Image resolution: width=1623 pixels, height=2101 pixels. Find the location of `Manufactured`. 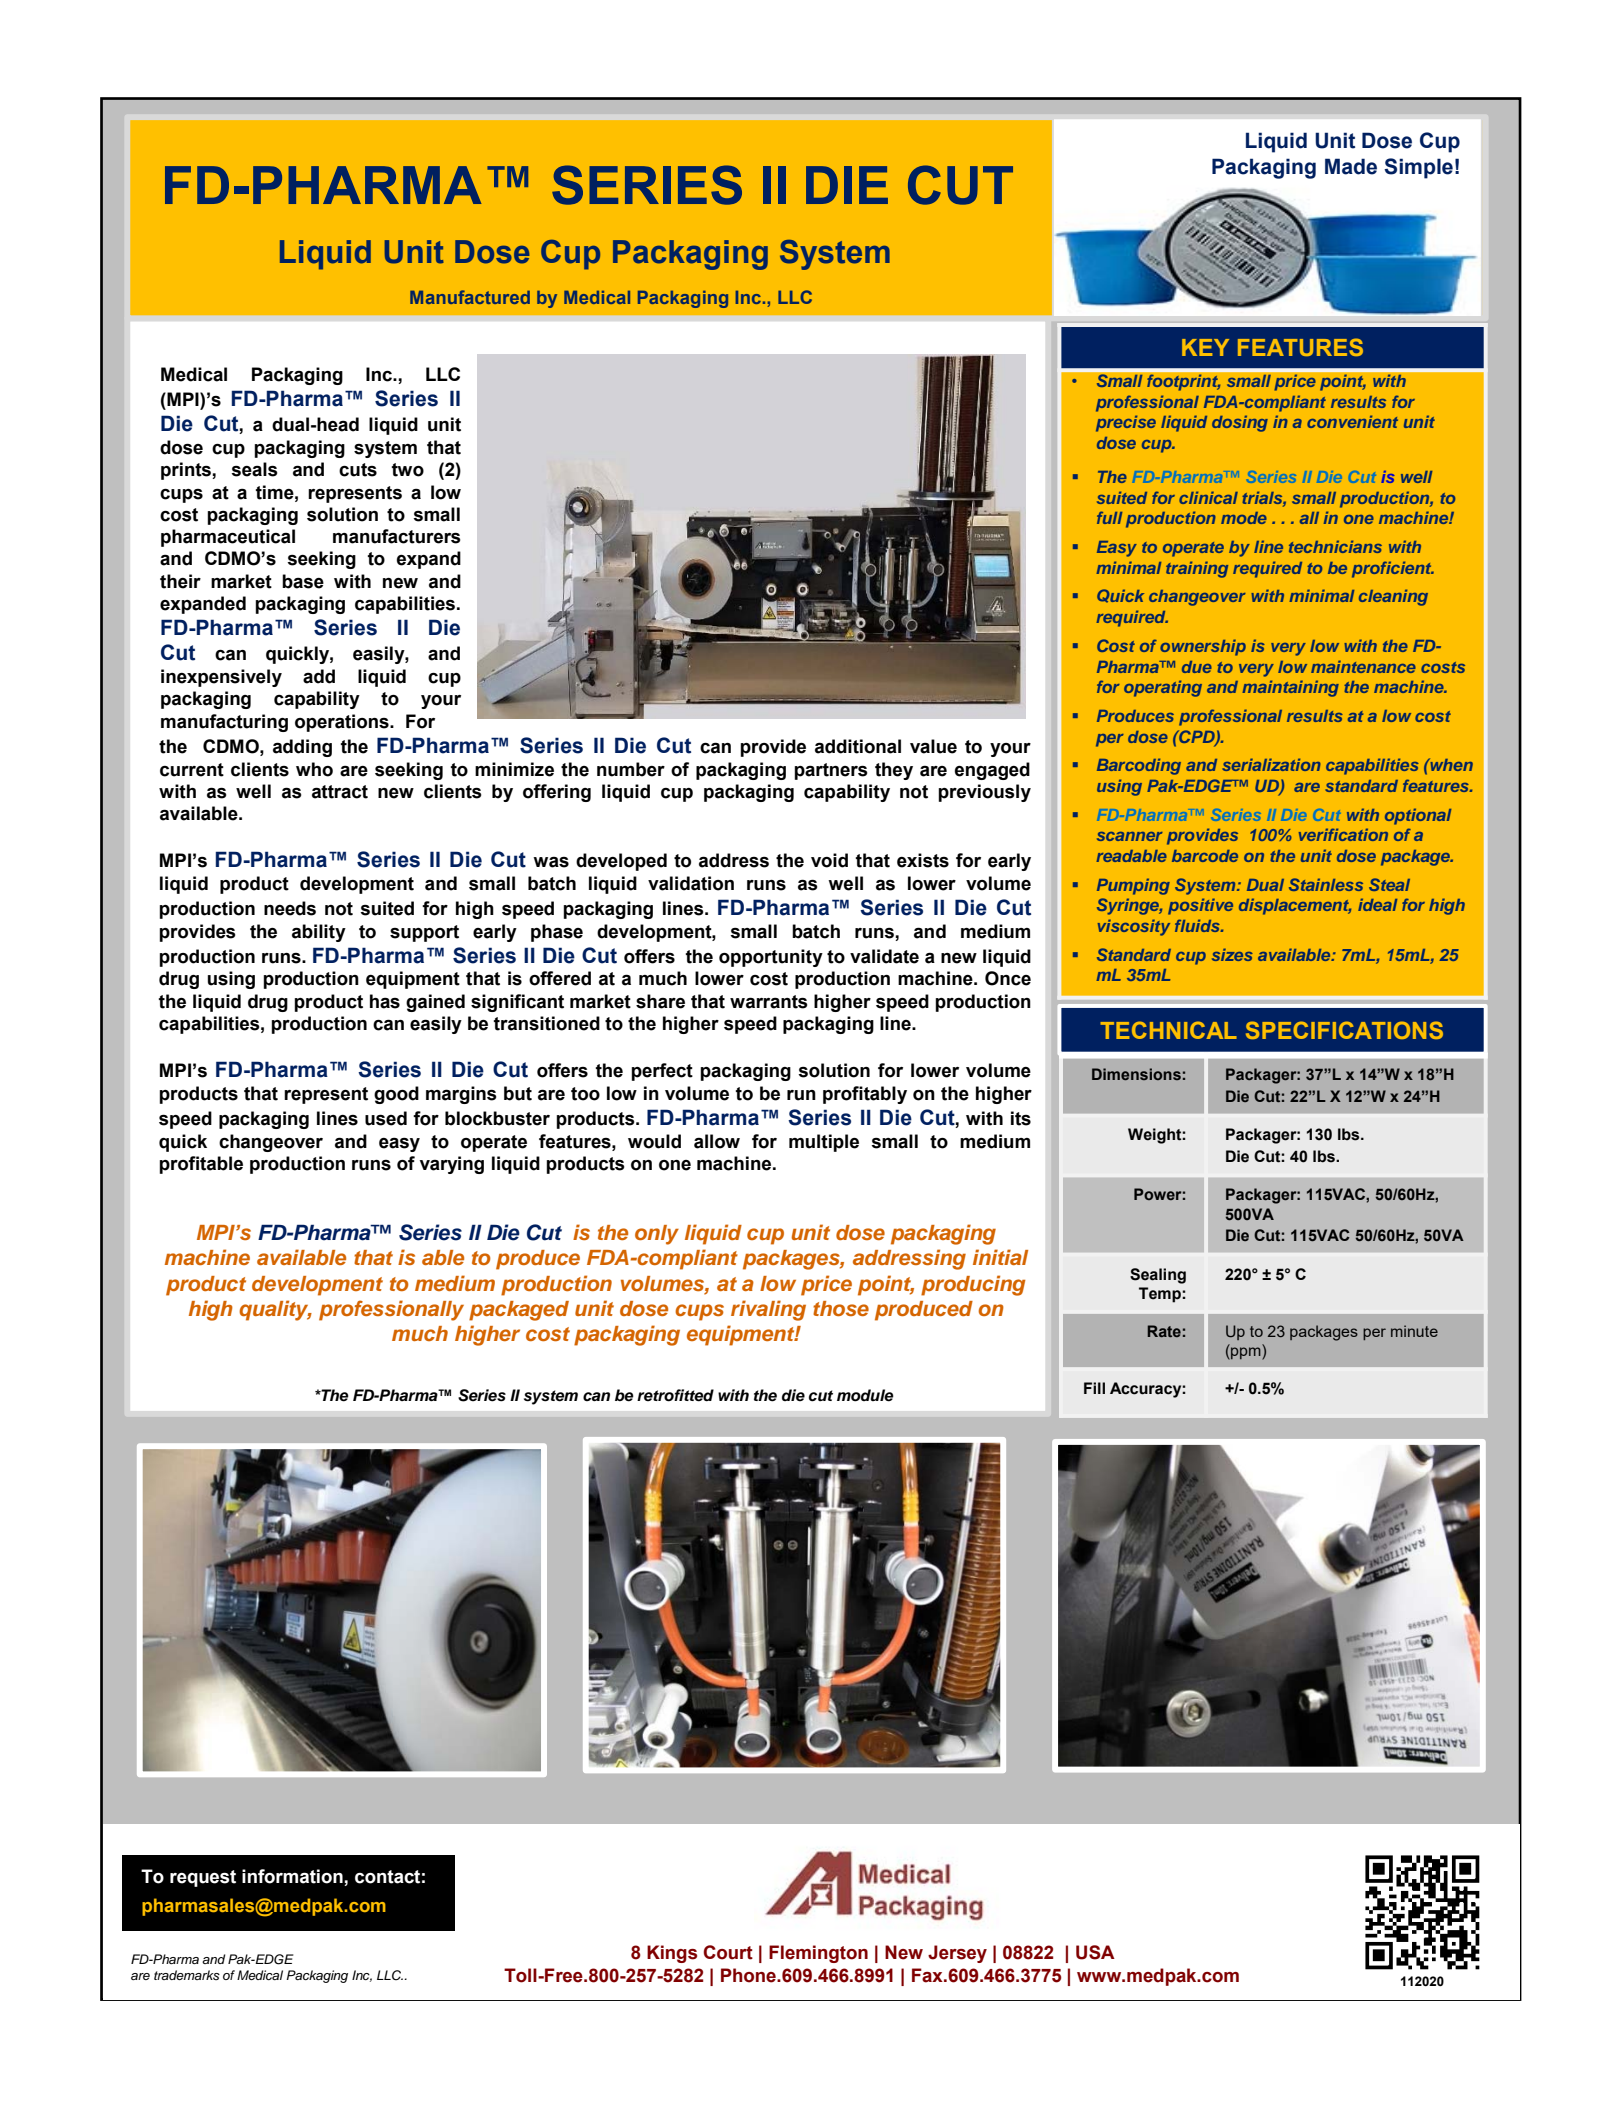

Manufactured is located at coordinates (470, 297).
